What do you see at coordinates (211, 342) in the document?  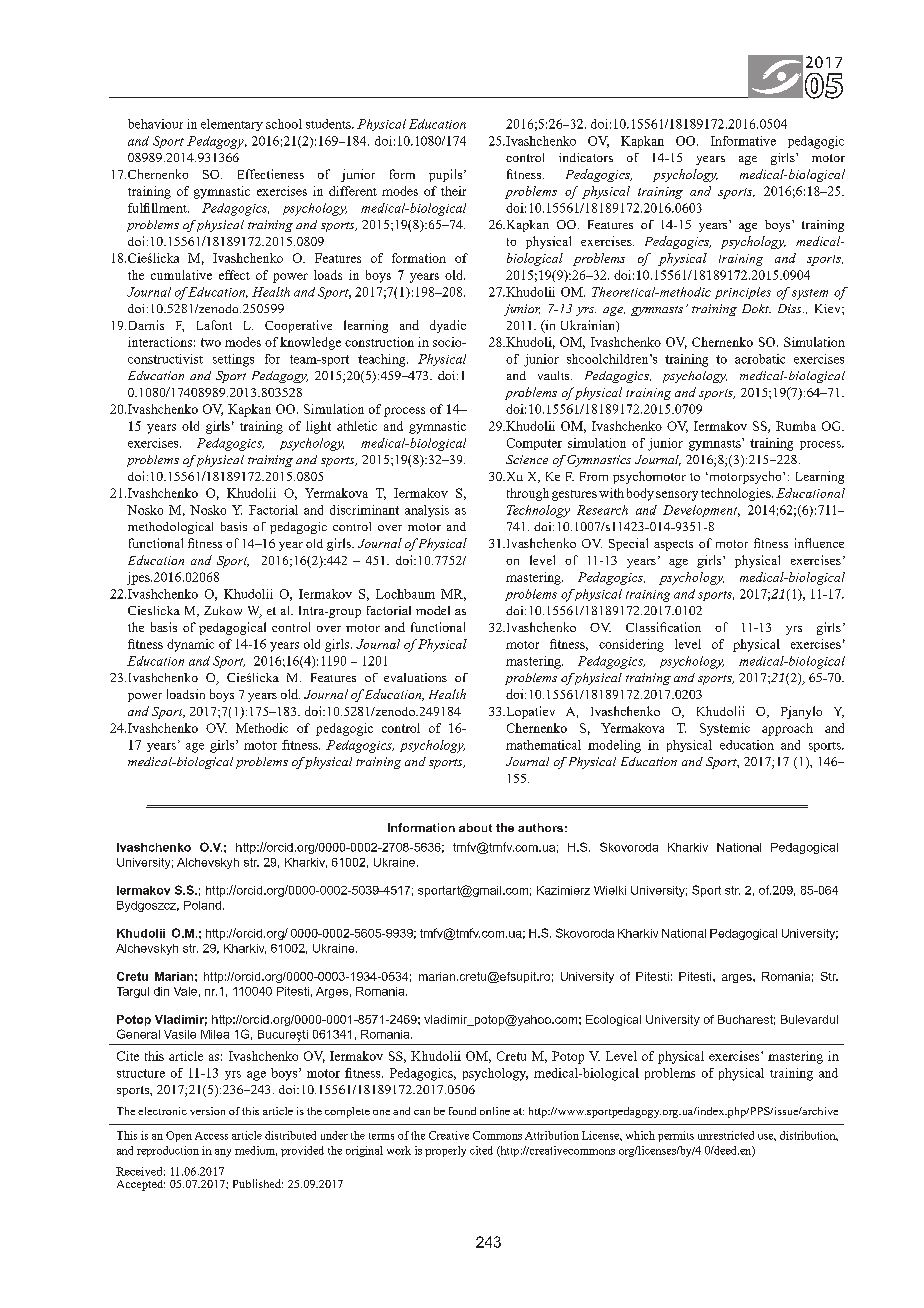 I see `two` at bounding box center [211, 342].
